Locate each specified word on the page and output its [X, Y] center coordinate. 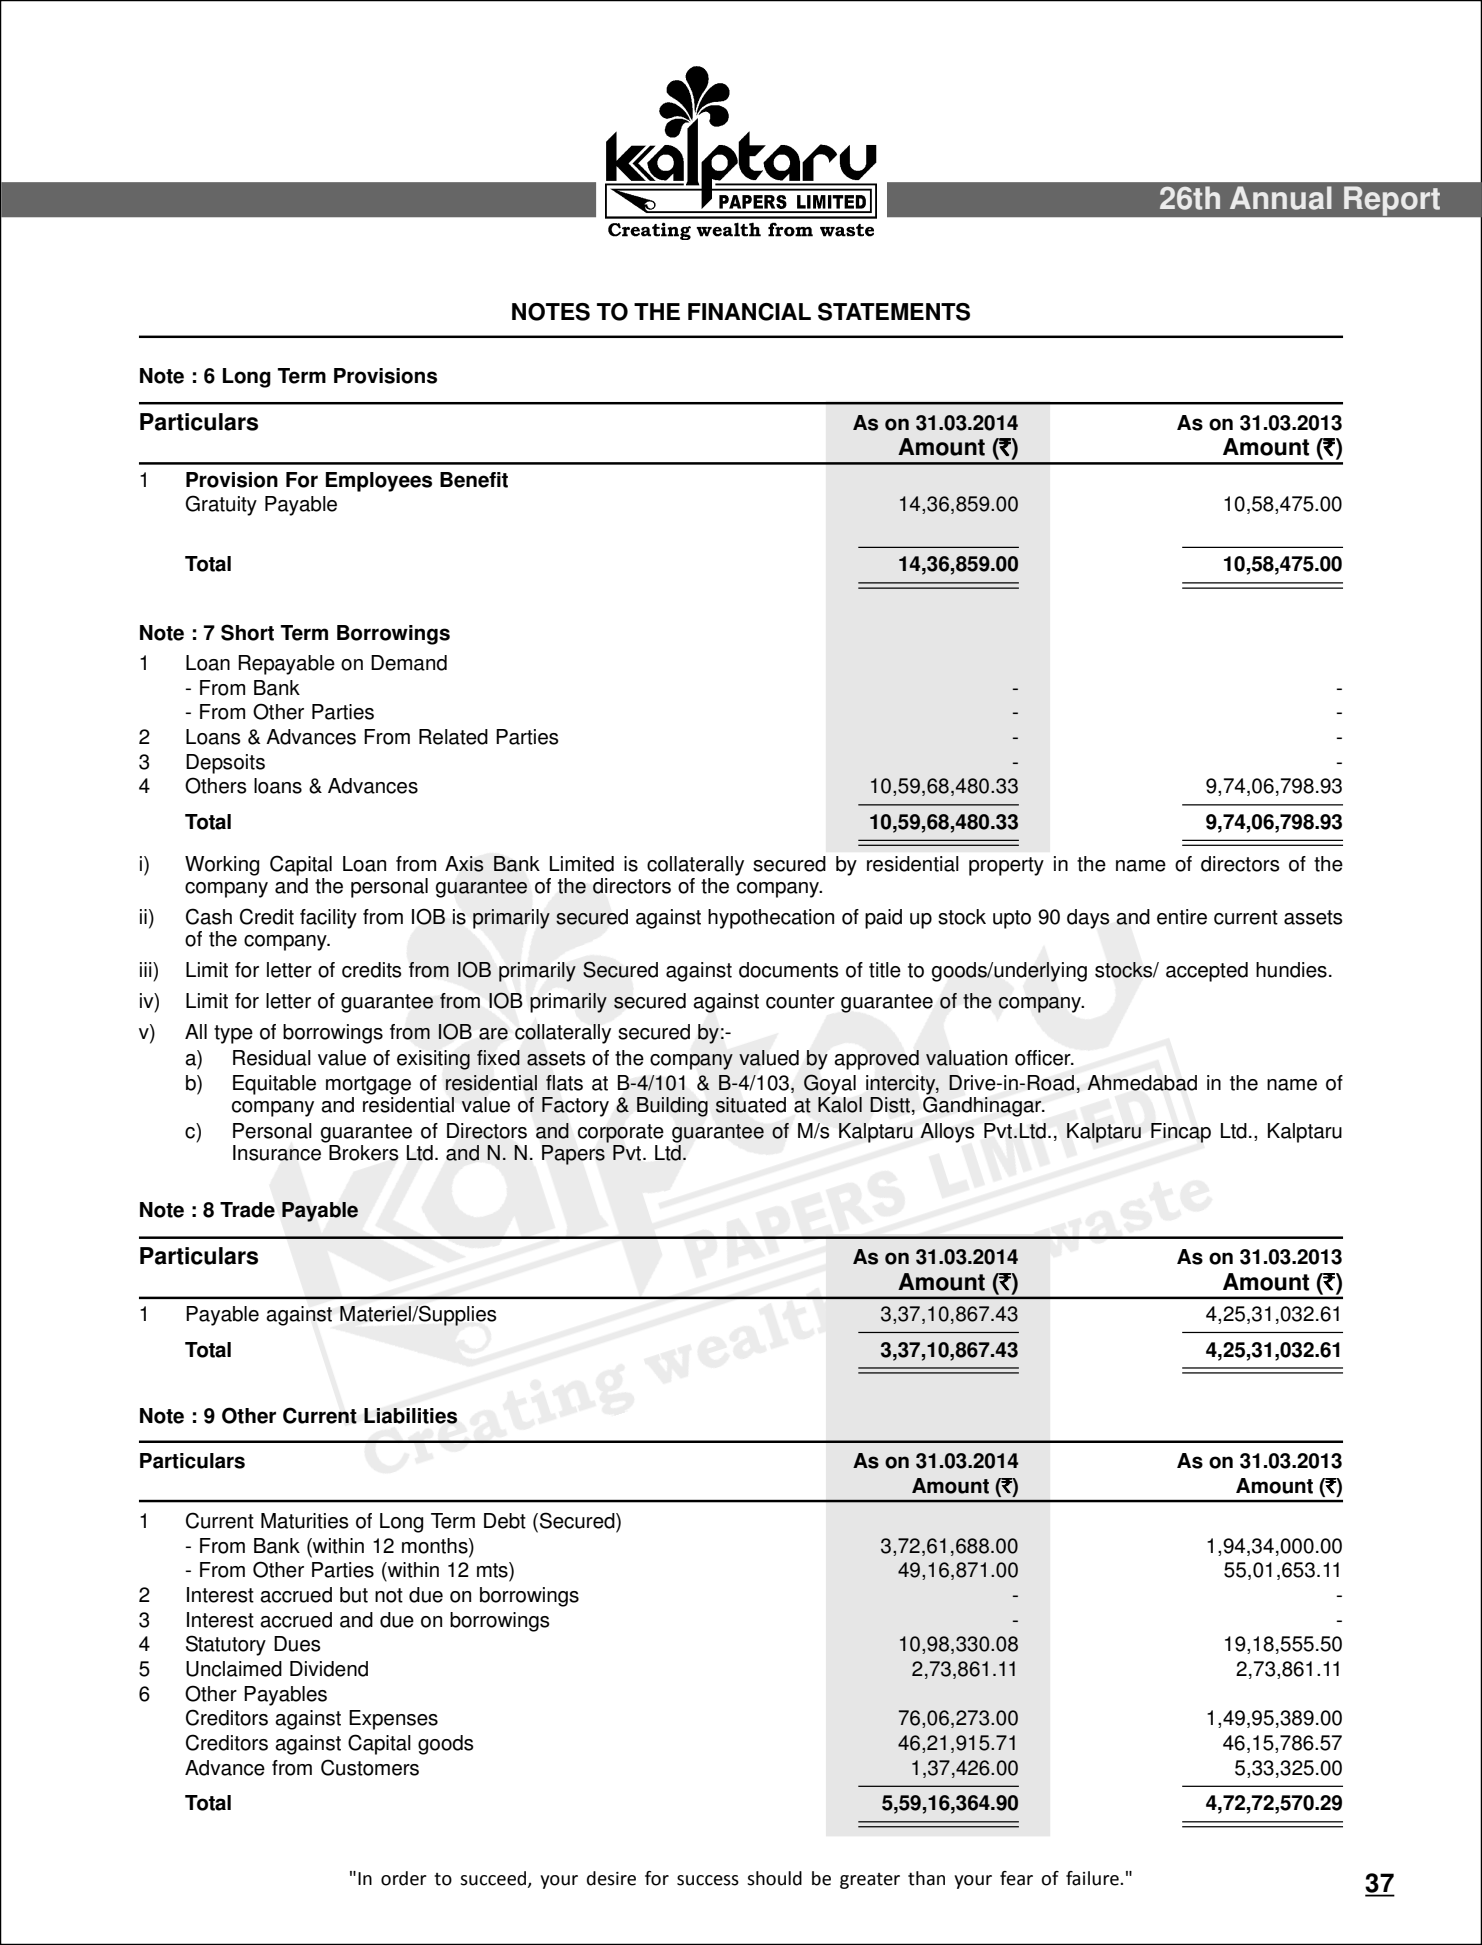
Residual [272, 1058]
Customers [370, 1767]
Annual [1281, 198]
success [708, 1880]
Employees [379, 482]
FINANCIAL [749, 312]
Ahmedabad [1142, 1083]
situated [751, 1105]
